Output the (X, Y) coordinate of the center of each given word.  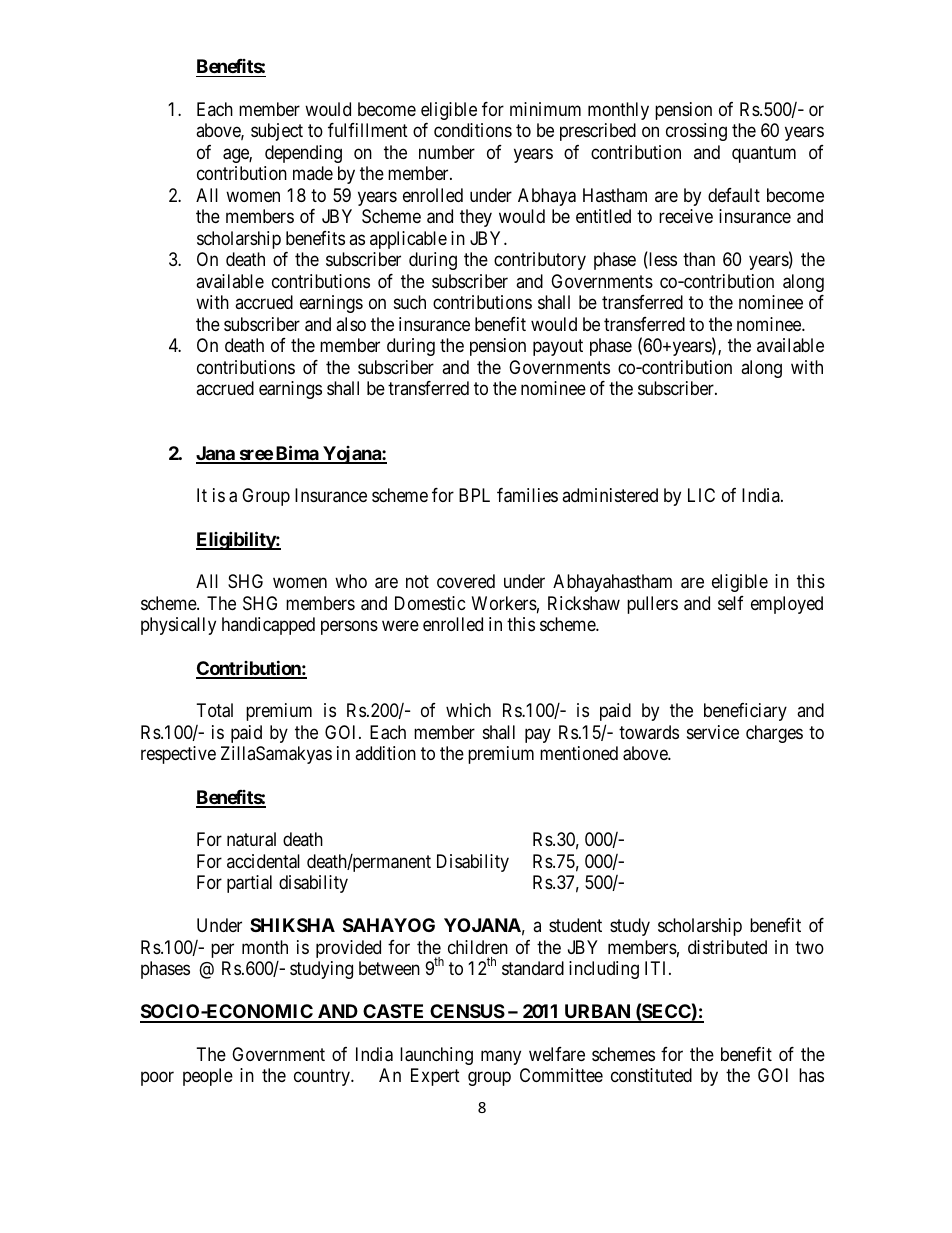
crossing (696, 132)
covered (466, 581)
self (731, 603)
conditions (473, 130)
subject (277, 132)
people (208, 1077)
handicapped (268, 626)
